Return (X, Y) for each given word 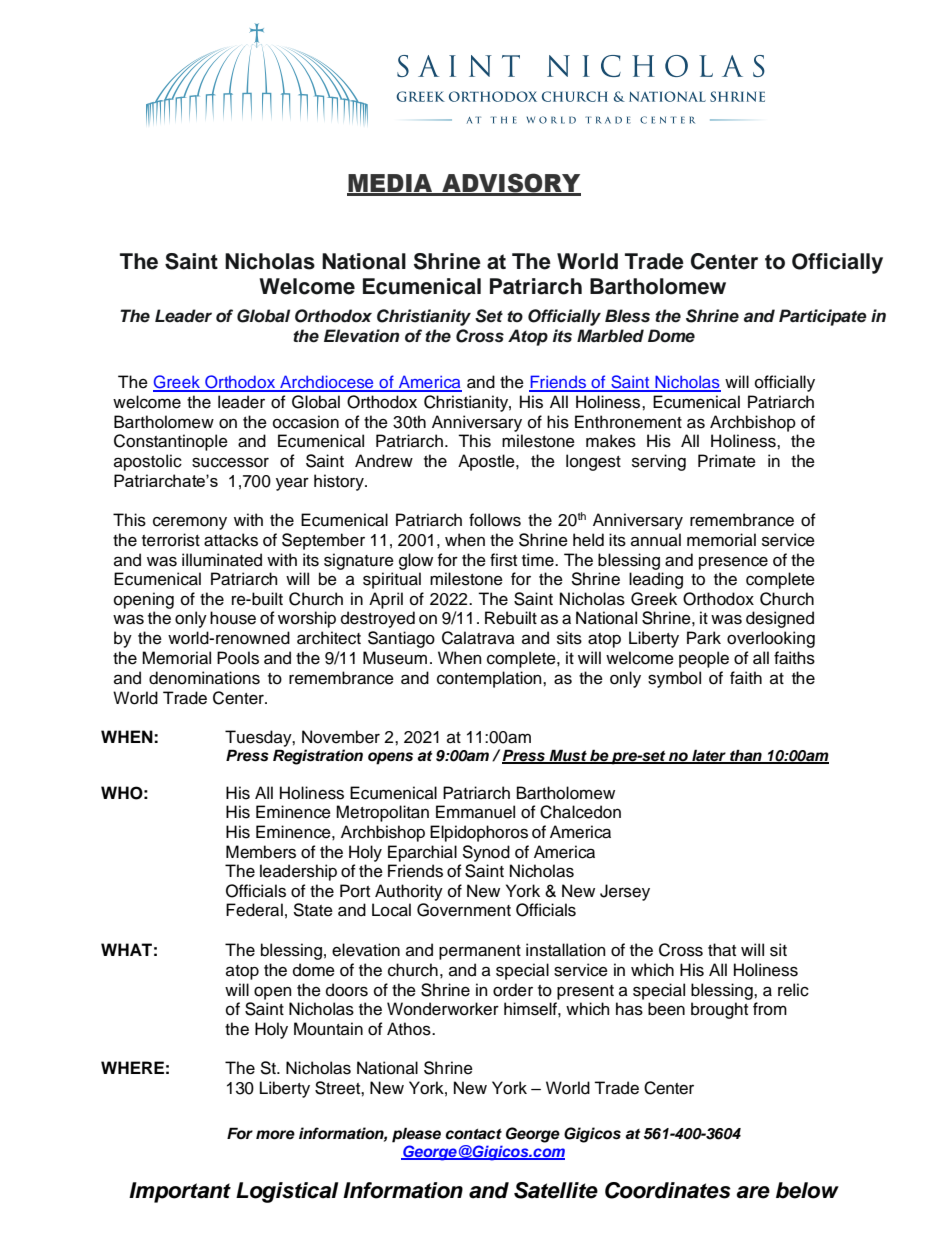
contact (473, 1134)
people (704, 659)
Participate (823, 317)
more (275, 1135)
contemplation (490, 679)
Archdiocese (327, 383)
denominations (204, 678)
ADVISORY (510, 184)
